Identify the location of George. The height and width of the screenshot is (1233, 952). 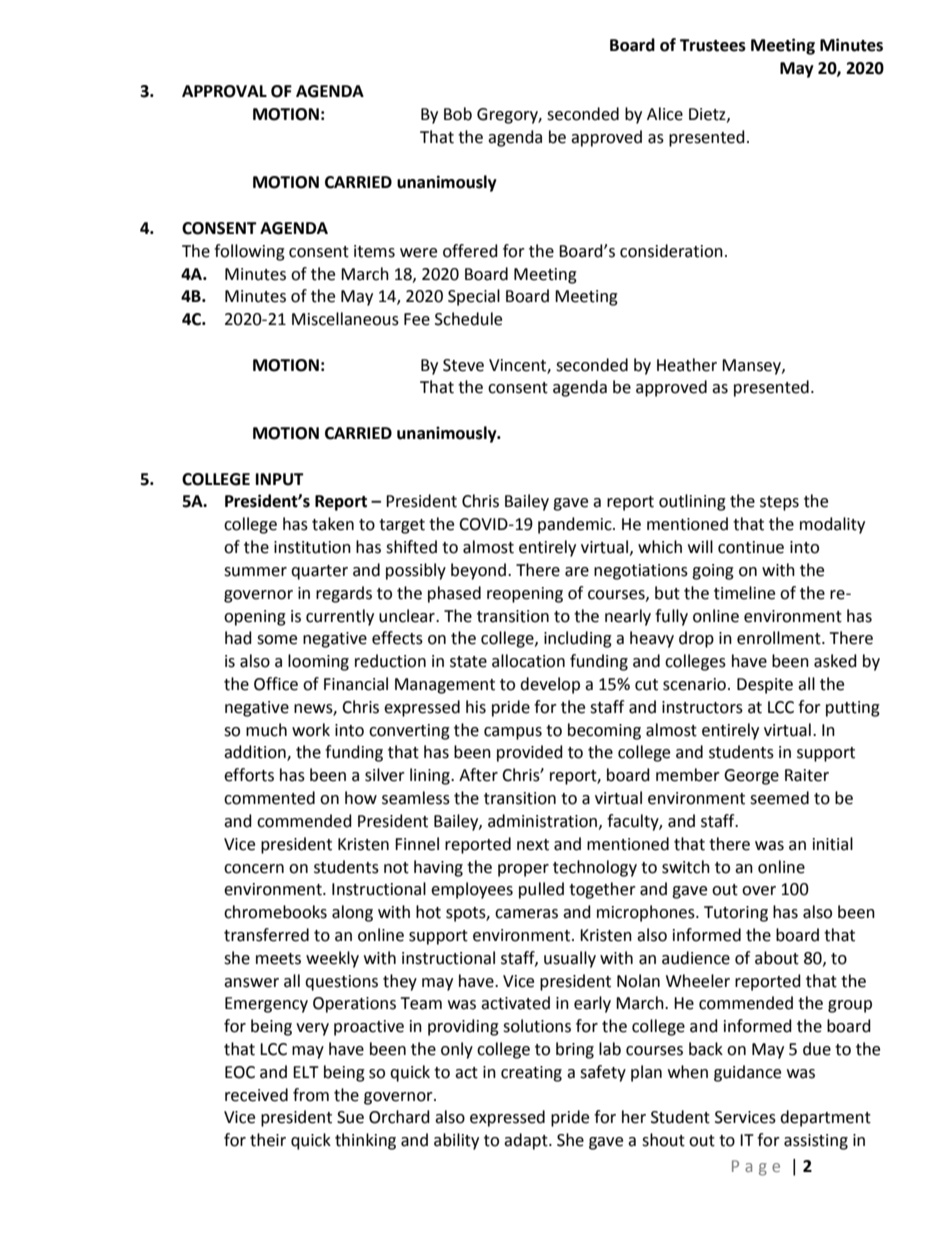
(751, 777).
